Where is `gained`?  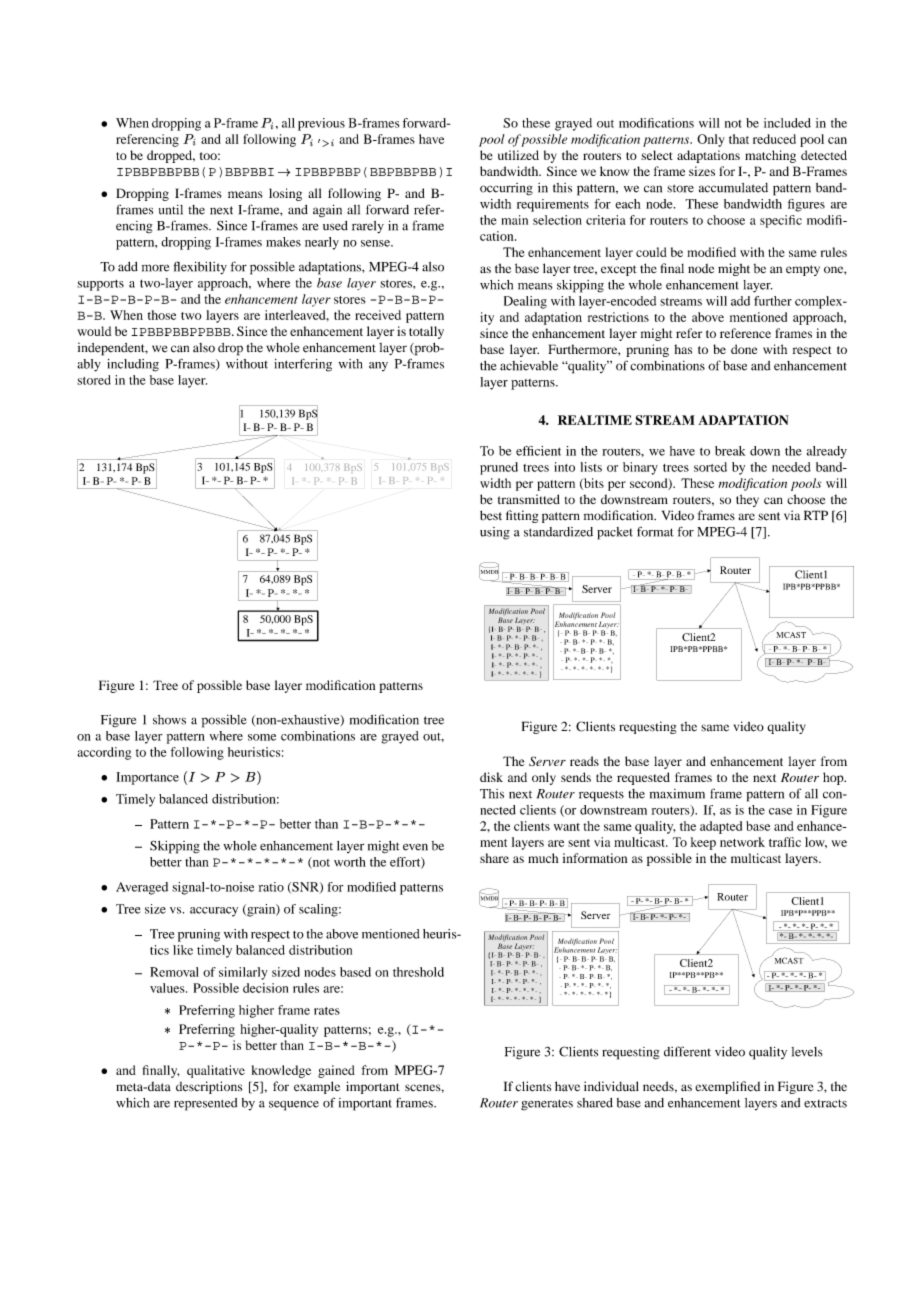 gained is located at coordinates (336, 1071).
